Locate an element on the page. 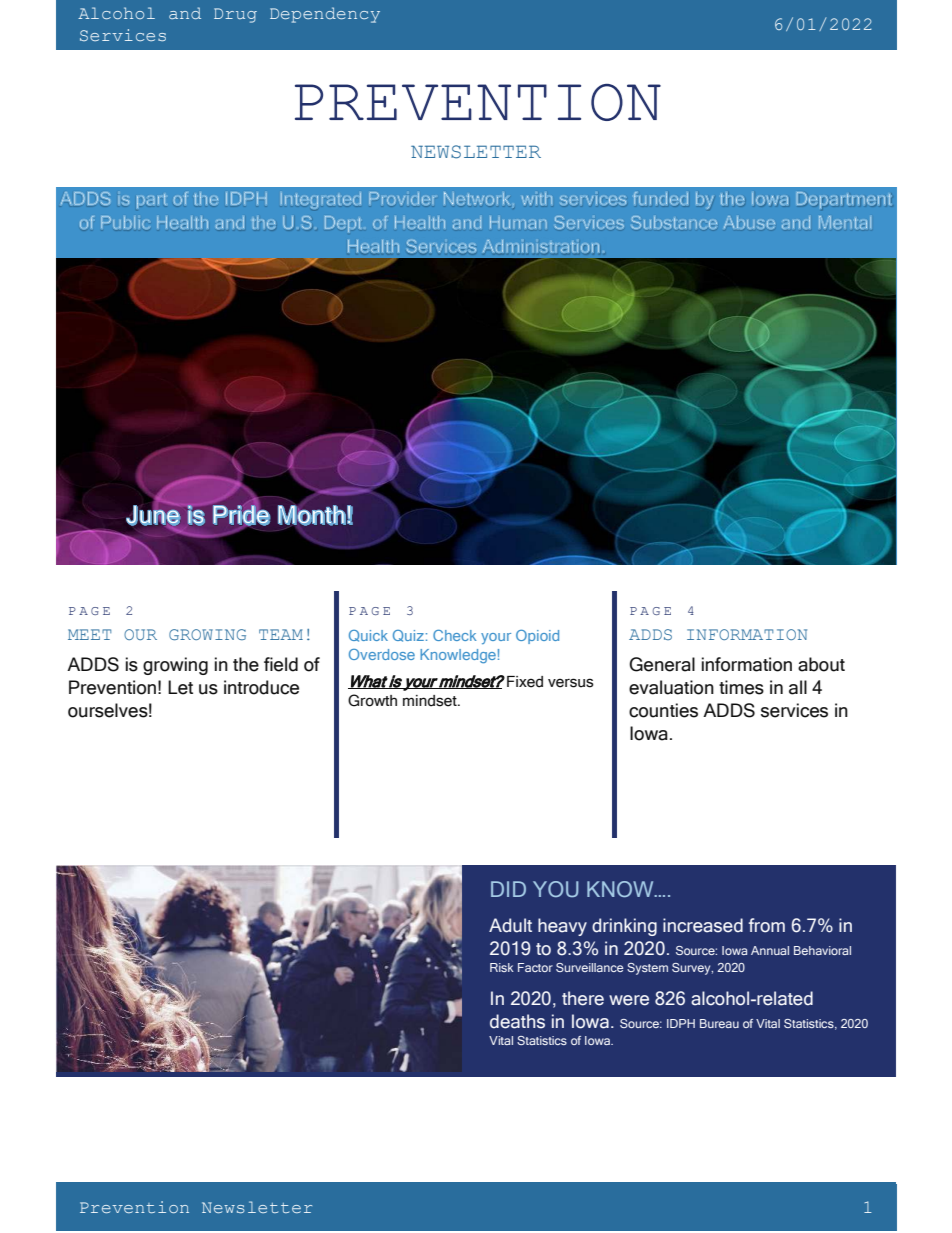 The image size is (952, 1233). deaths is located at coordinates (517, 1021).
